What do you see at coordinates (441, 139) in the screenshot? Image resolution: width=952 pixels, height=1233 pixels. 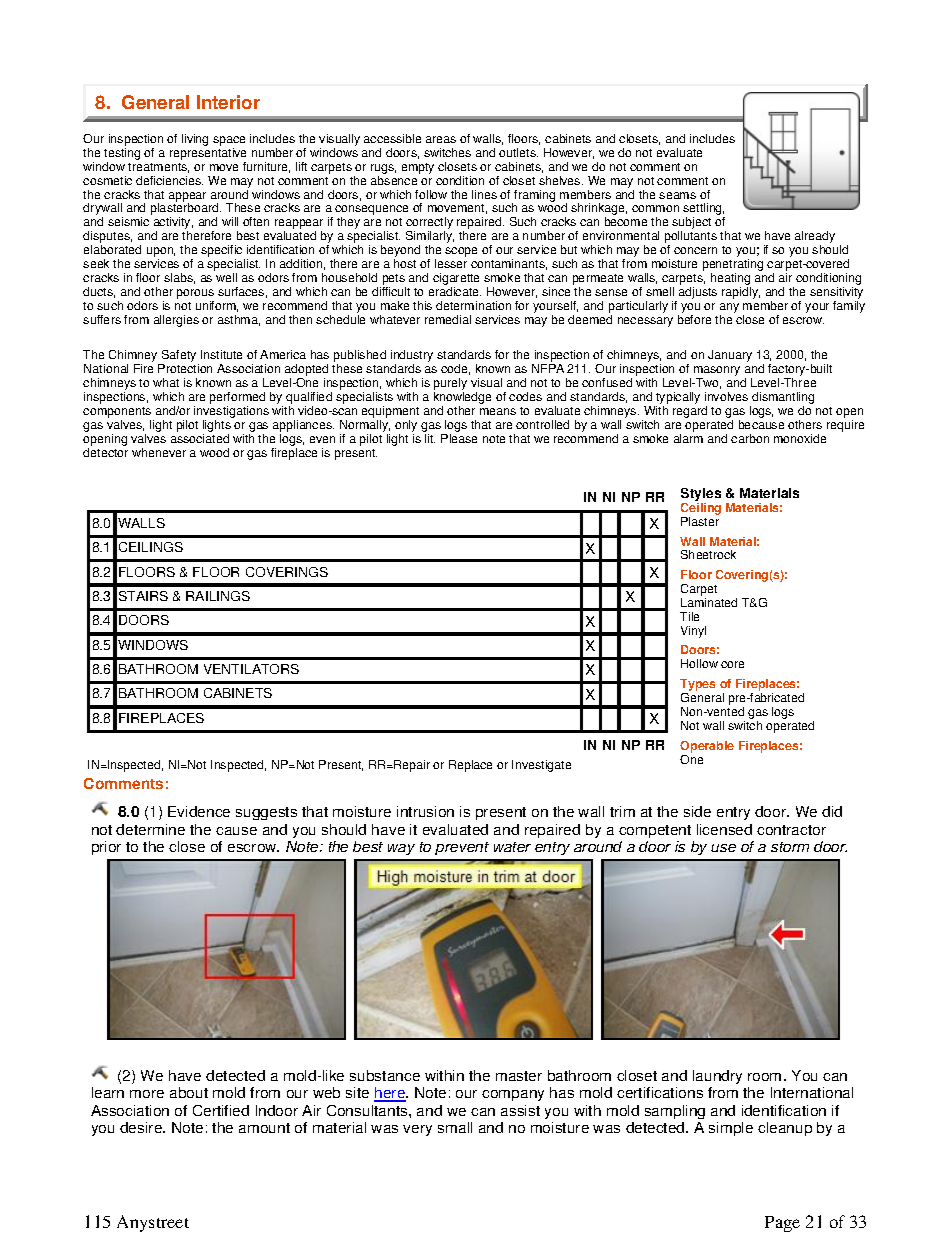 I see `areas` at bounding box center [441, 139].
